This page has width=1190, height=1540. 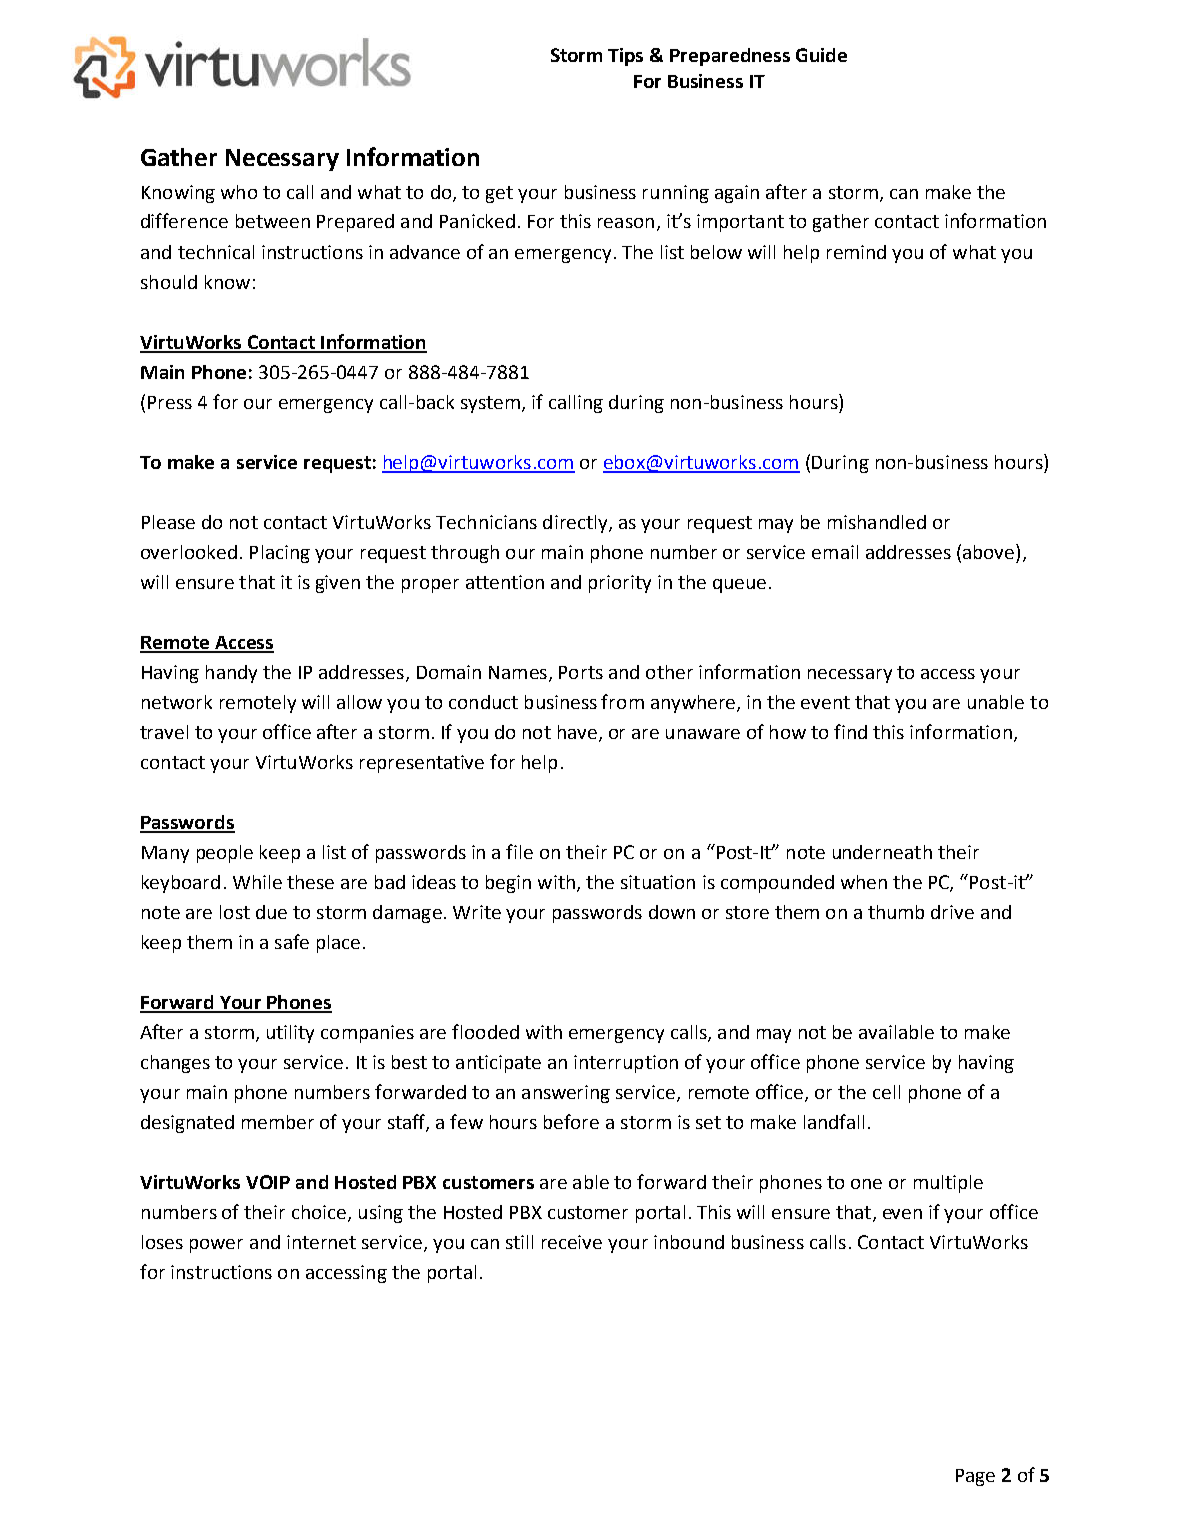 What do you see at coordinates (239, 192) in the page?
I see `who` at bounding box center [239, 192].
